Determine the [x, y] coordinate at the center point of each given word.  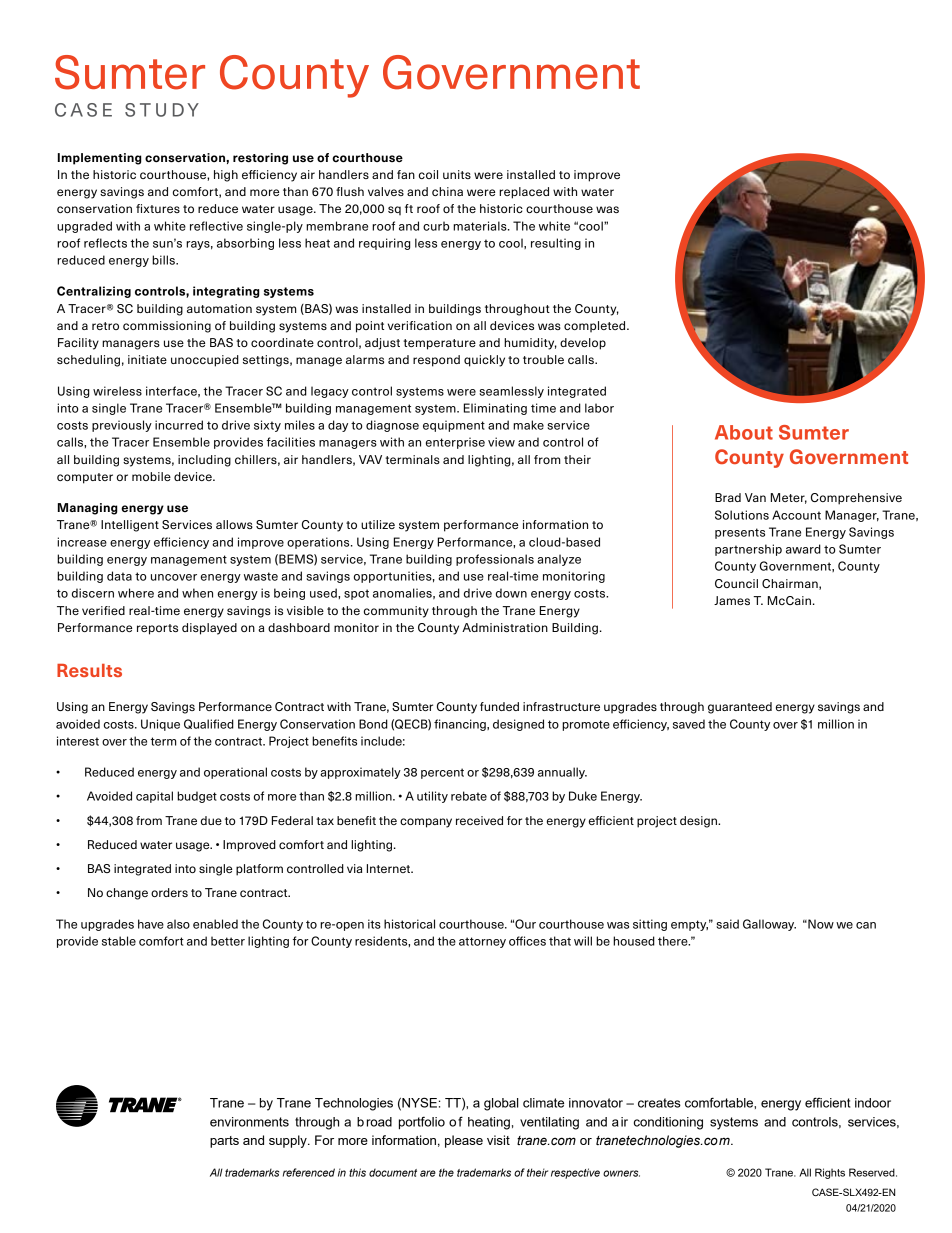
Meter [789, 498]
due [211, 820]
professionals [495, 560]
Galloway [769, 925]
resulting [556, 244]
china [447, 191]
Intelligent [130, 526]
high [226, 176]
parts [224, 1142]
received [479, 820]
